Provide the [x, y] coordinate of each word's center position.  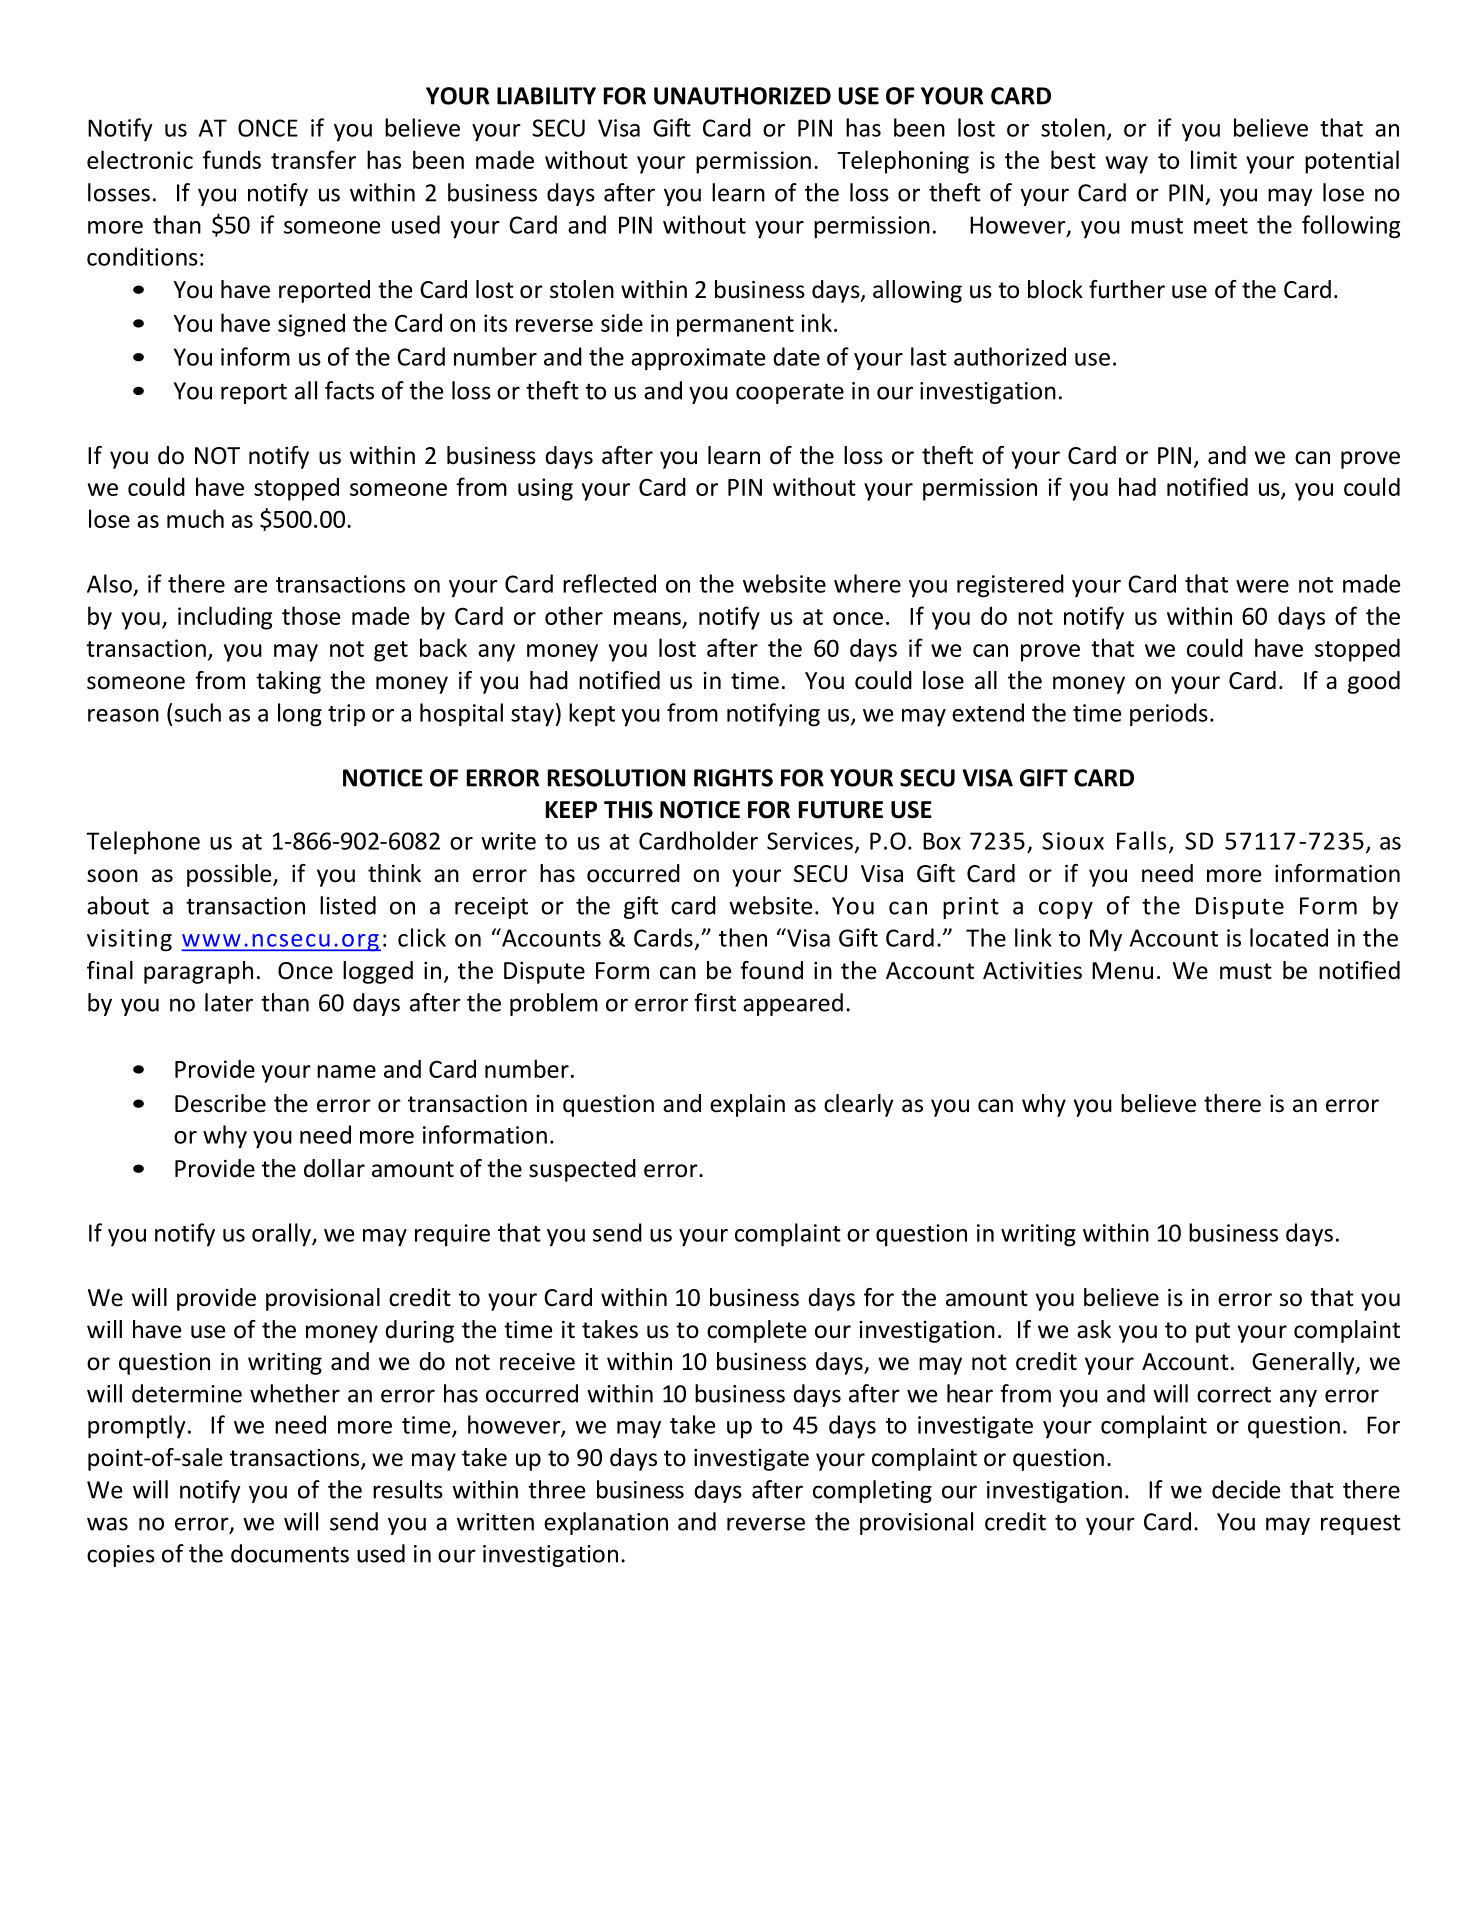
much [195, 518]
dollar [334, 1168]
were [1262, 586]
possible [230, 875]
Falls [1141, 840]
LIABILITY [546, 96]
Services [810, 841]
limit [1214, 159]
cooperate [790, 393]
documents [290, 1553]
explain [747, 1105]
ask [1094, 1329]
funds [232, 159]
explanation [606, 1523]
